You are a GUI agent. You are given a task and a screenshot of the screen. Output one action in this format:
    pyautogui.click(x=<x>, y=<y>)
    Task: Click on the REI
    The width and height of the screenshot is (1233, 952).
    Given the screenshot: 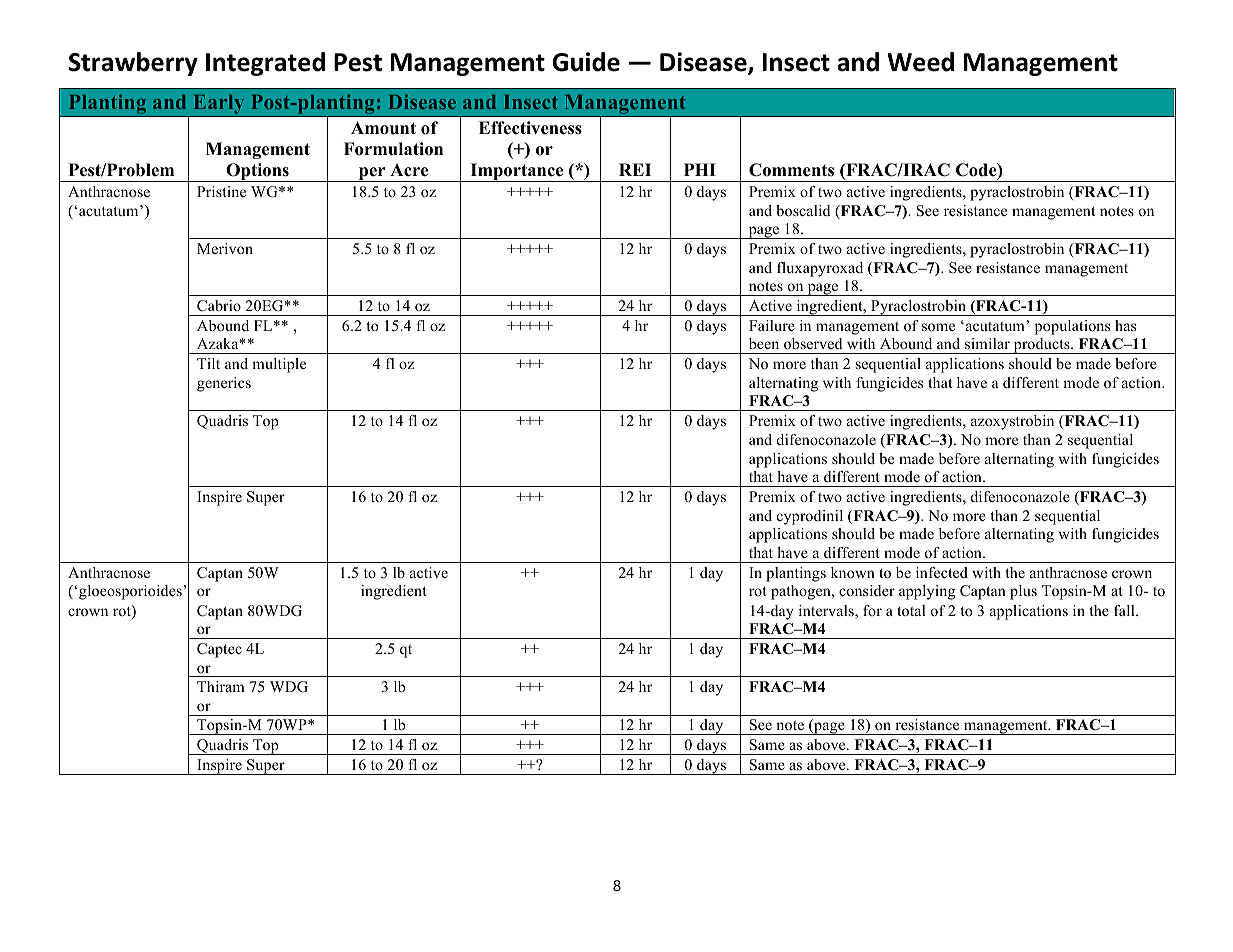 What is the action you would take?
    pyautogui.click(x=635, y=169)
